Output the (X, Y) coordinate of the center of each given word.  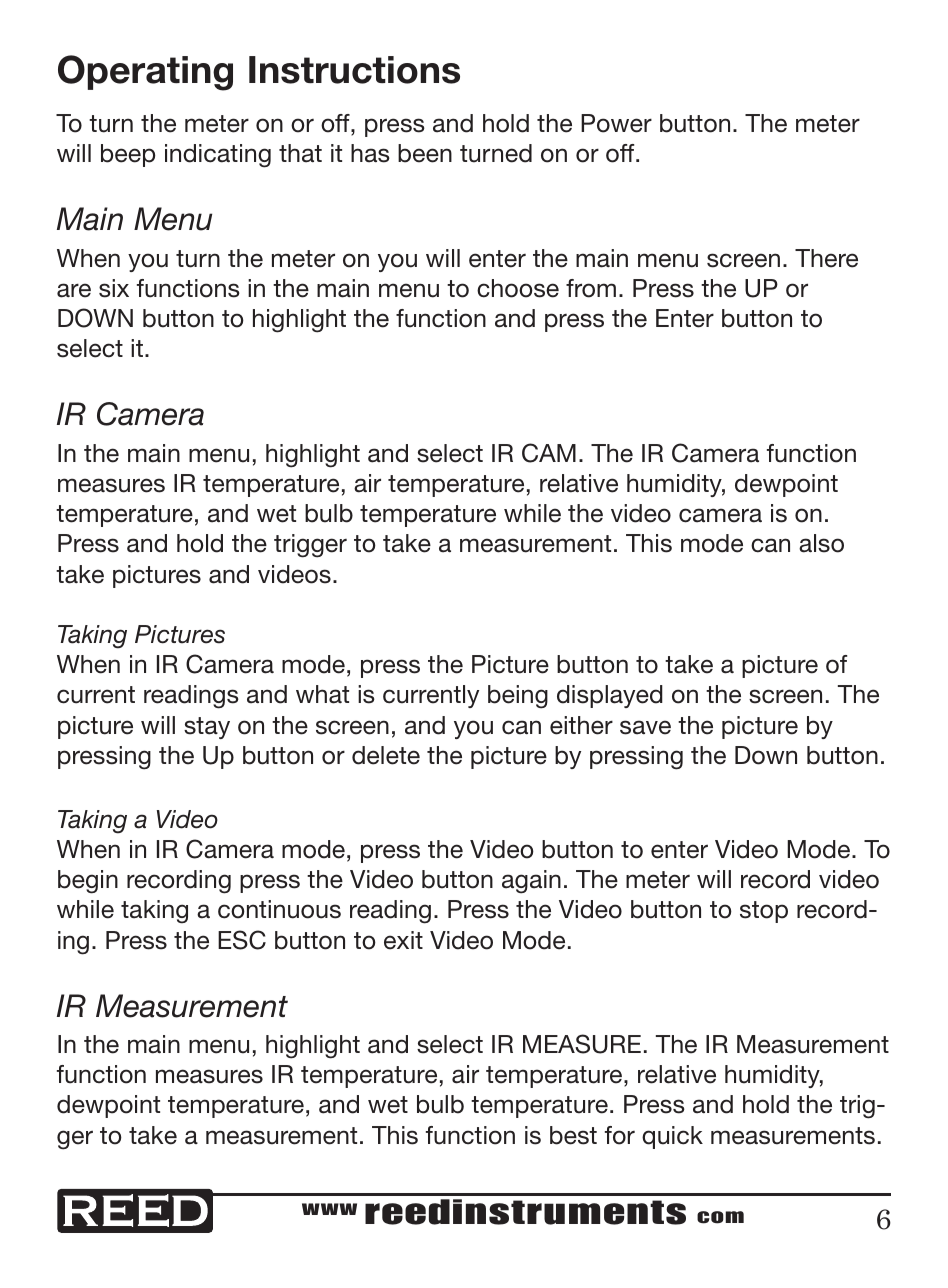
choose (518, 288)
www (329, 1209)
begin (88, 882)
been (425, 153)
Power (616, 123)
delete (386, 755)
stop (764, 912)
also (821, 543)
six (114, 288)
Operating (145, 73)
